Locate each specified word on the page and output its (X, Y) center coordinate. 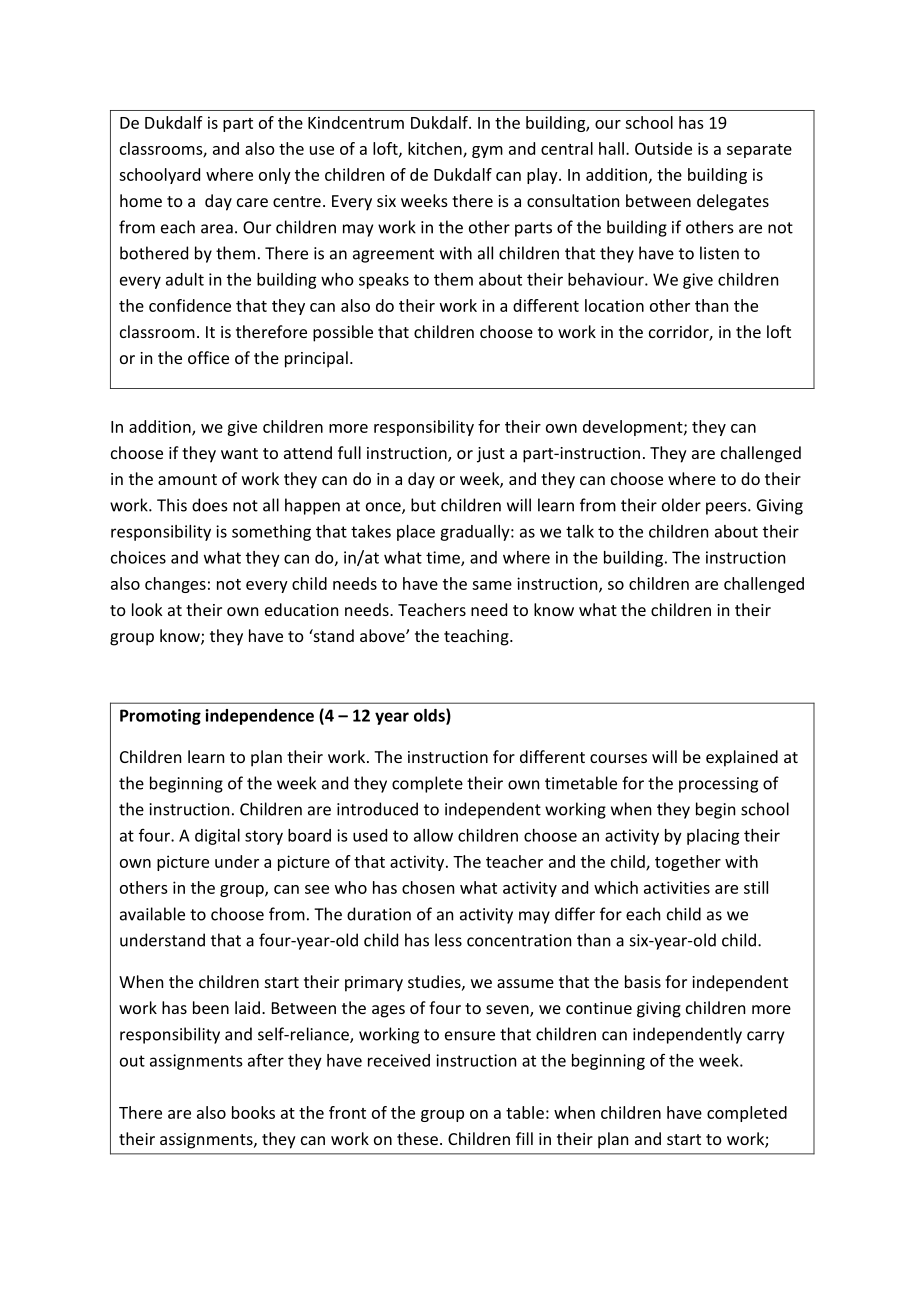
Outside (663, 148)
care (252, 202)
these (417, 1138)
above (383, 635)
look (147, 609)
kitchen (436, 149)
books (253, 1112)
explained (742, 758)
